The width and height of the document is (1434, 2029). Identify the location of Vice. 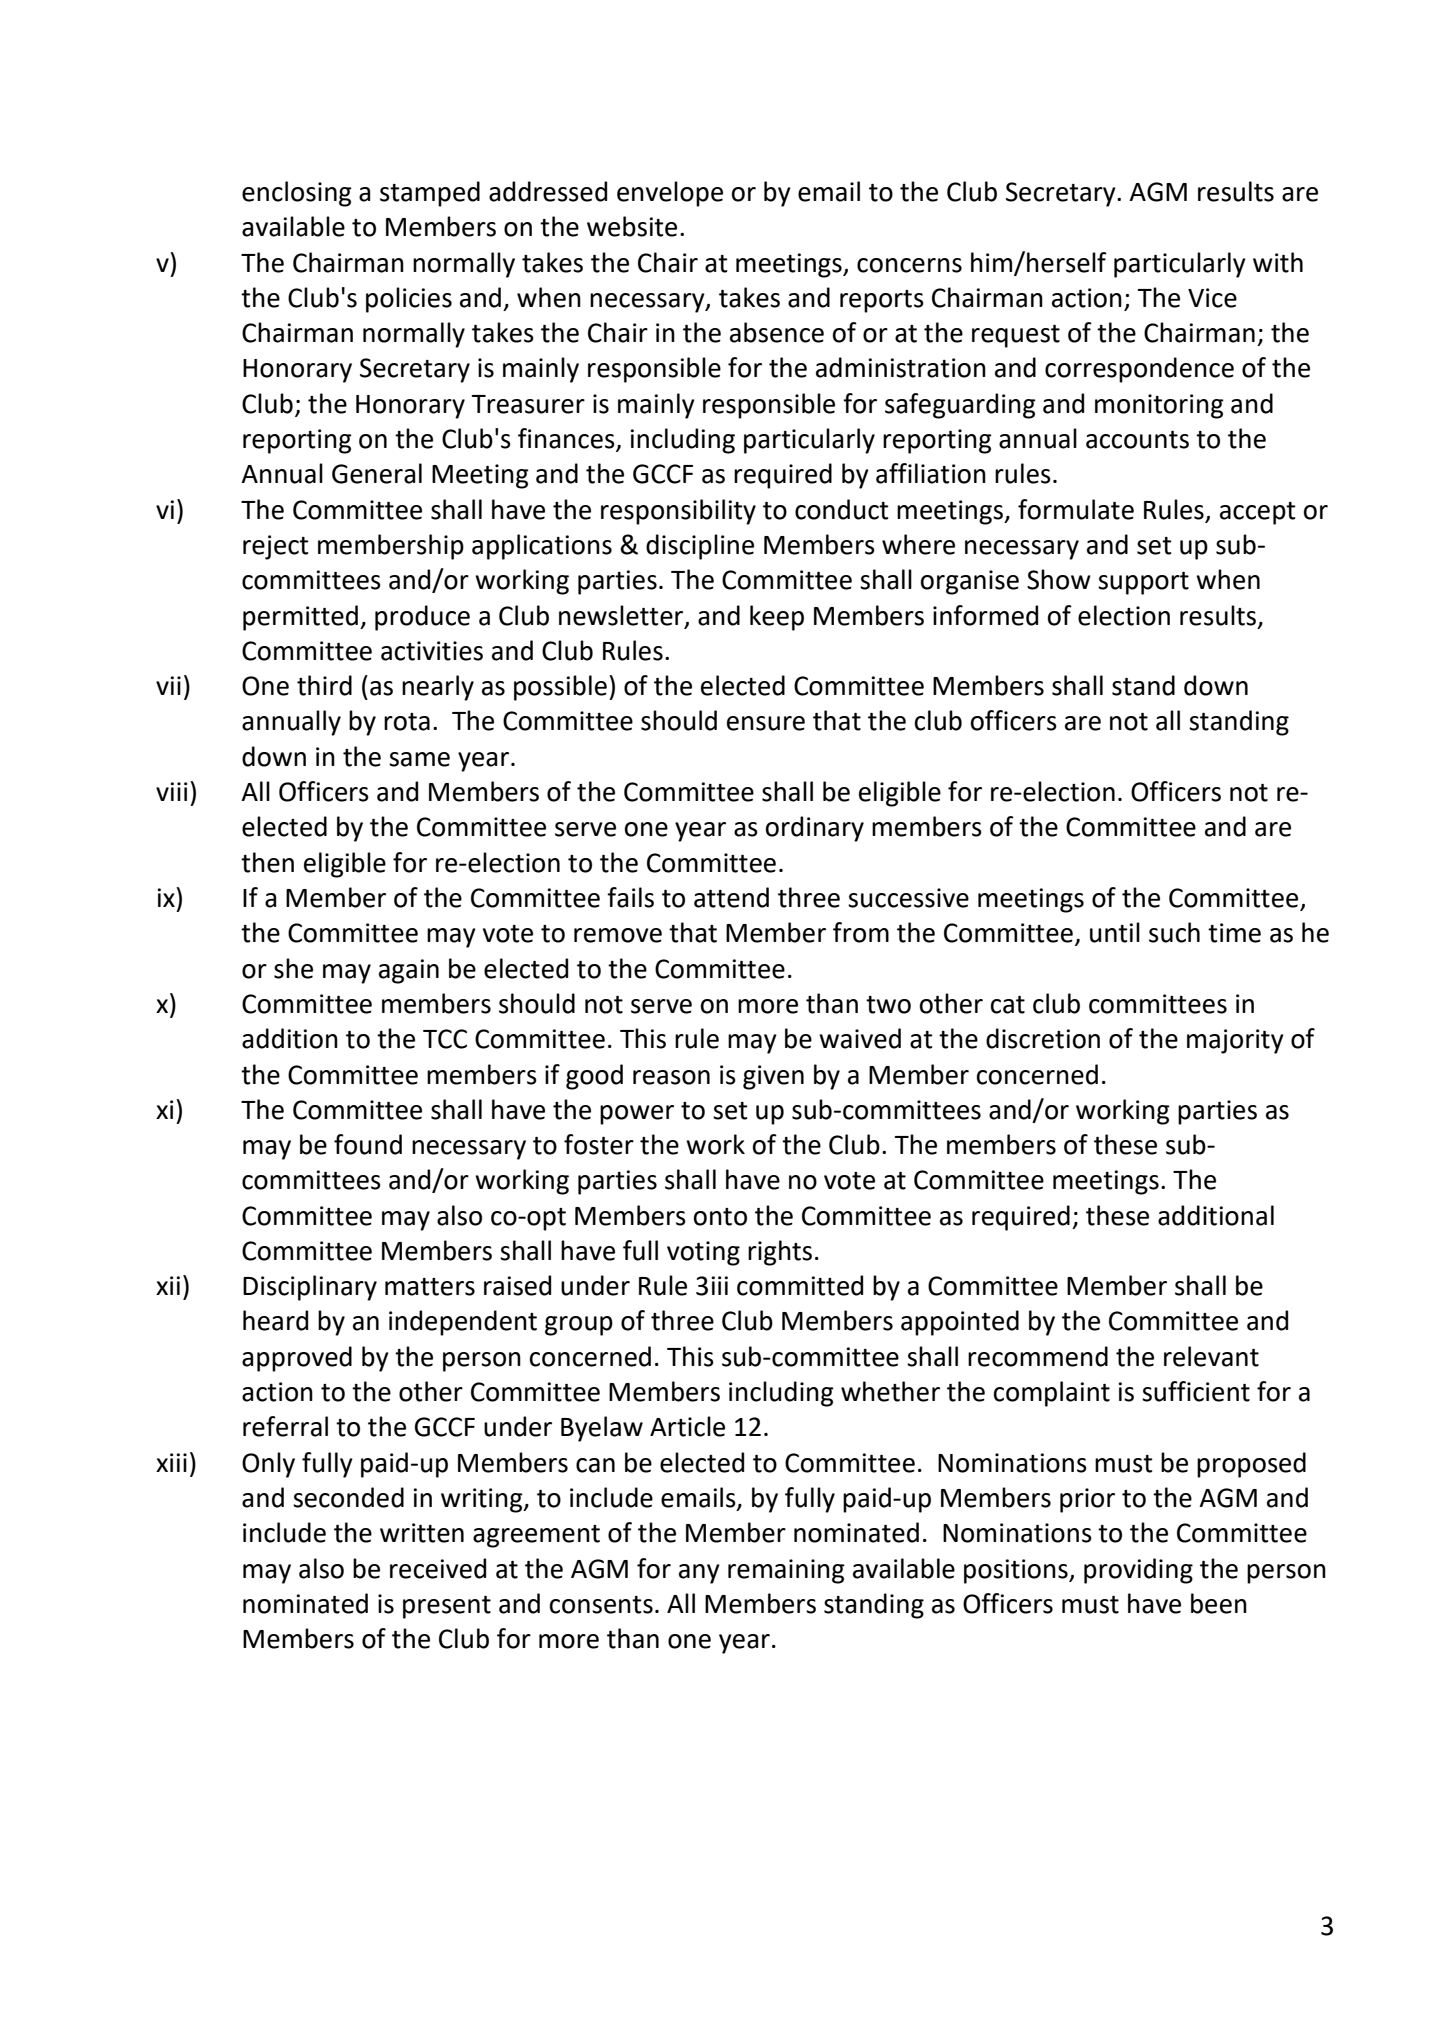
(1212, 298).
